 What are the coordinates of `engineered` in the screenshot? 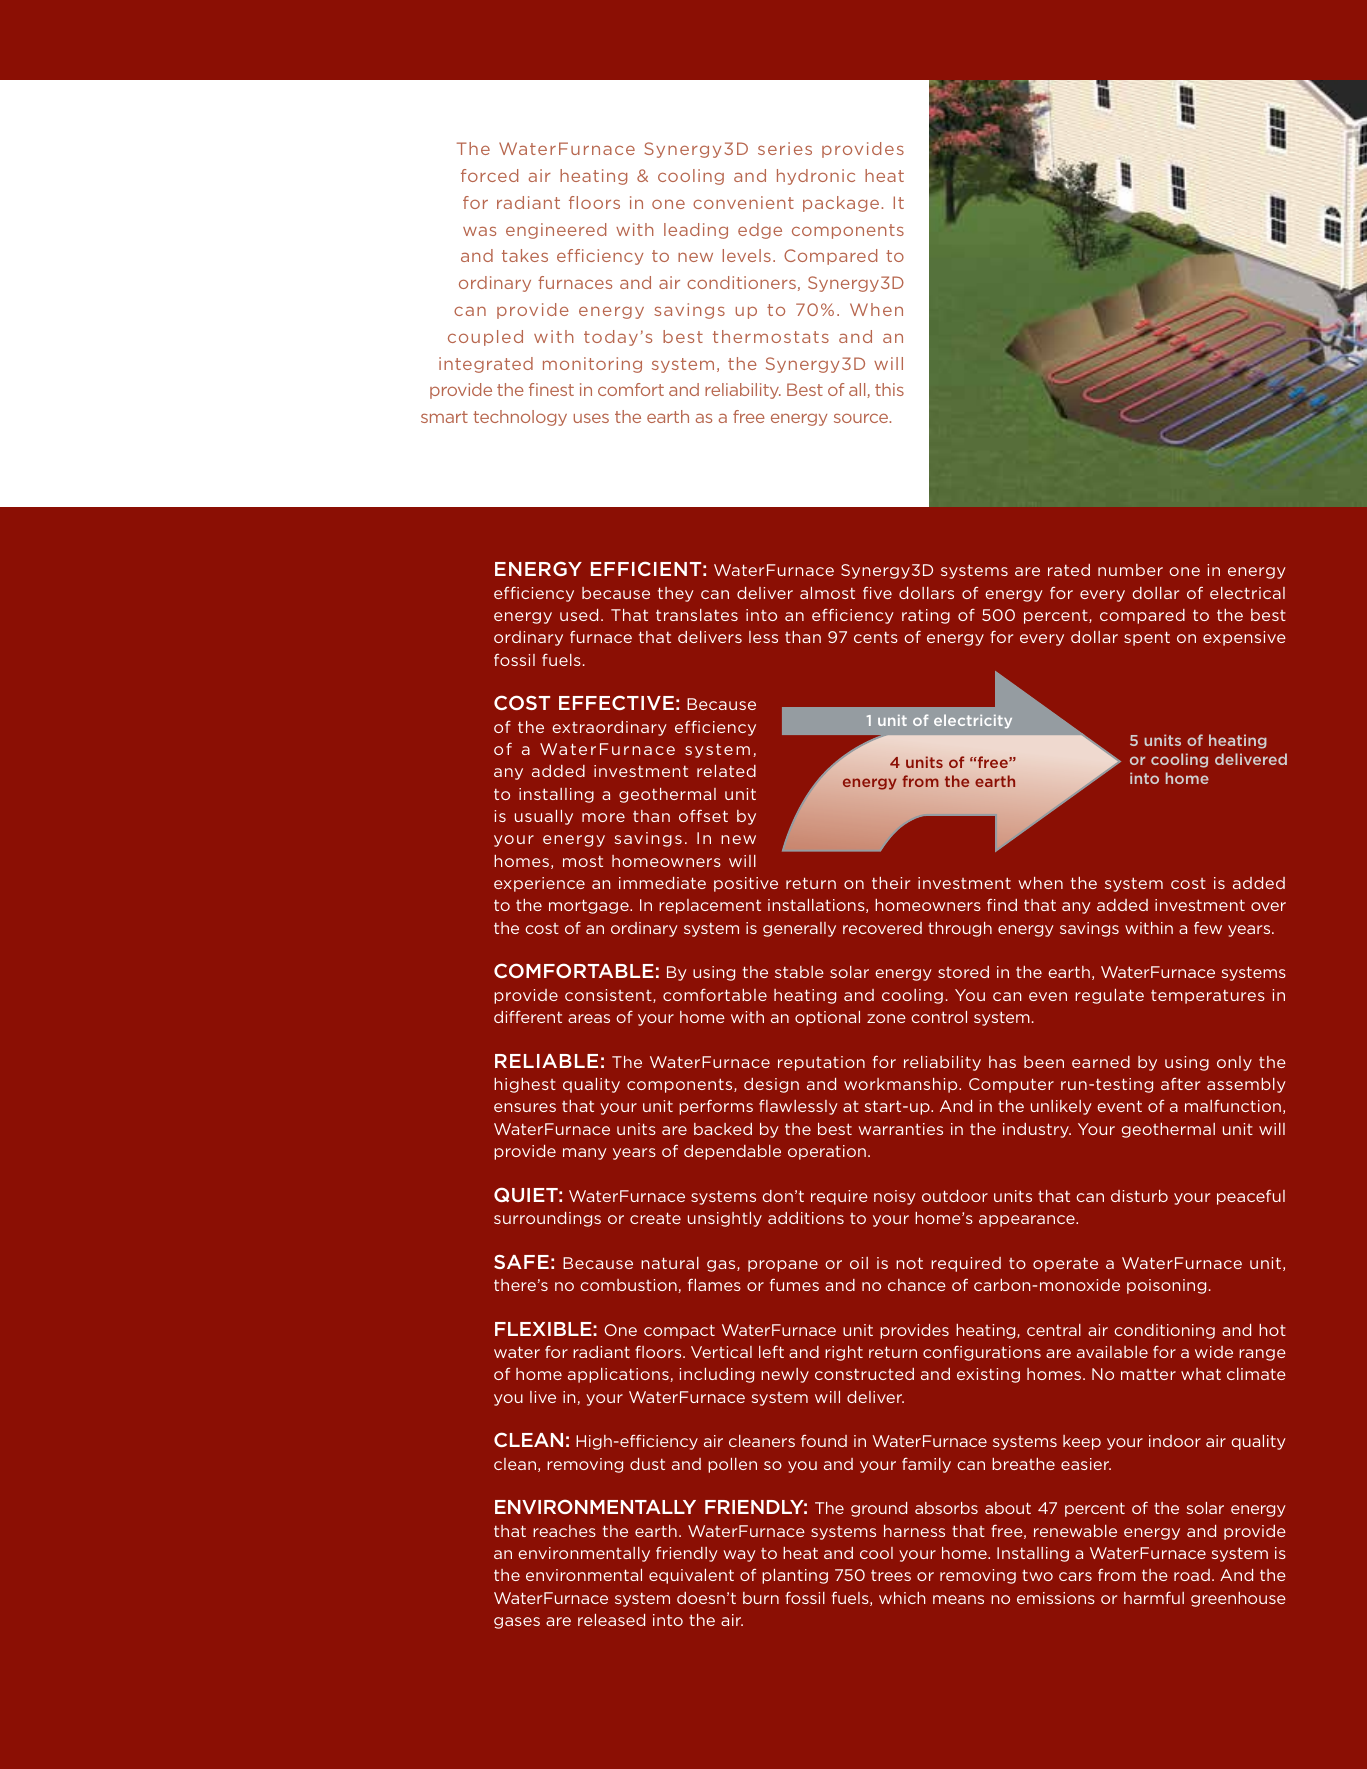 It's located at (556, 231).
